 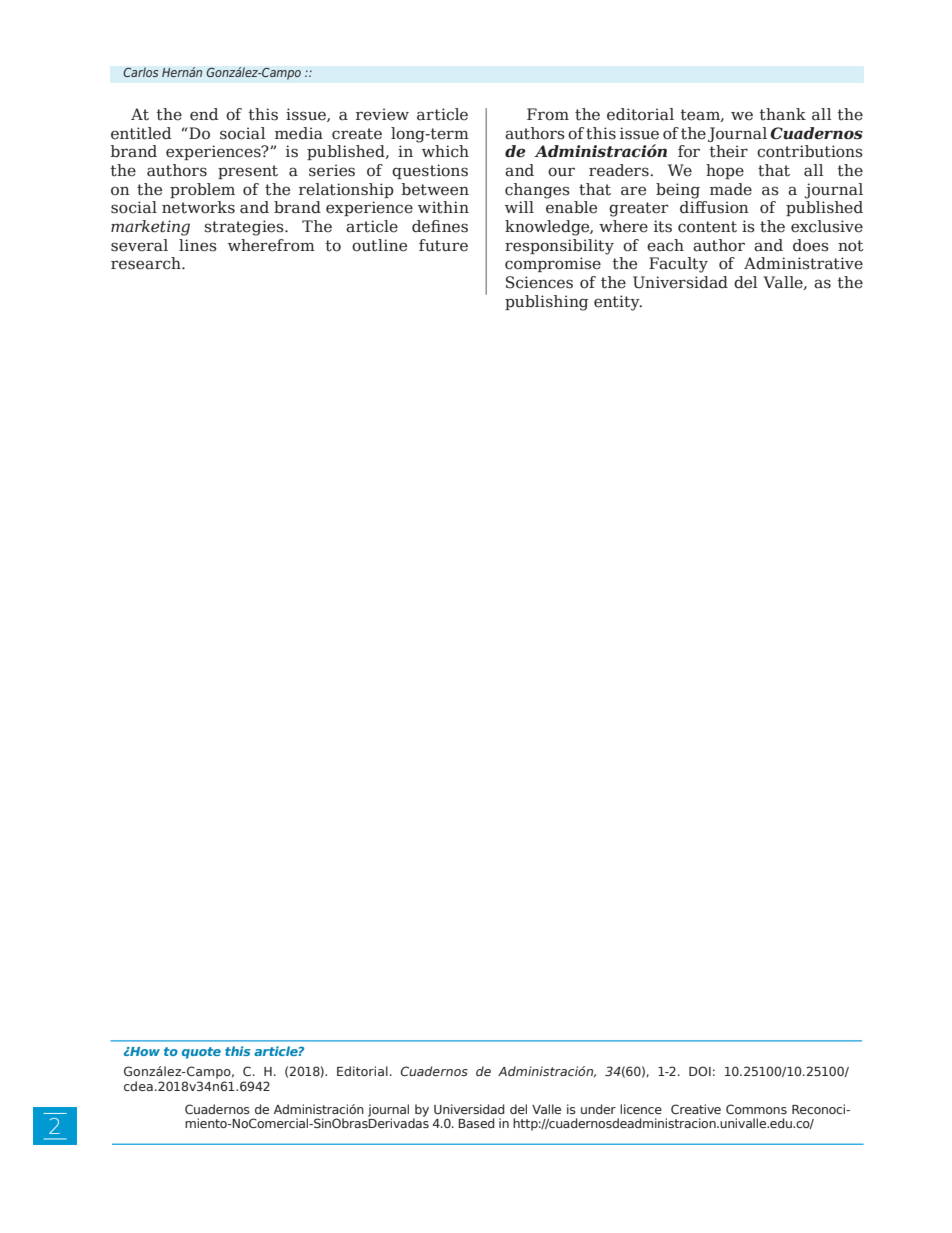 What do you see at coordinates (445, 151) in the page?
I see `which` at bounding box center [445, 151].
